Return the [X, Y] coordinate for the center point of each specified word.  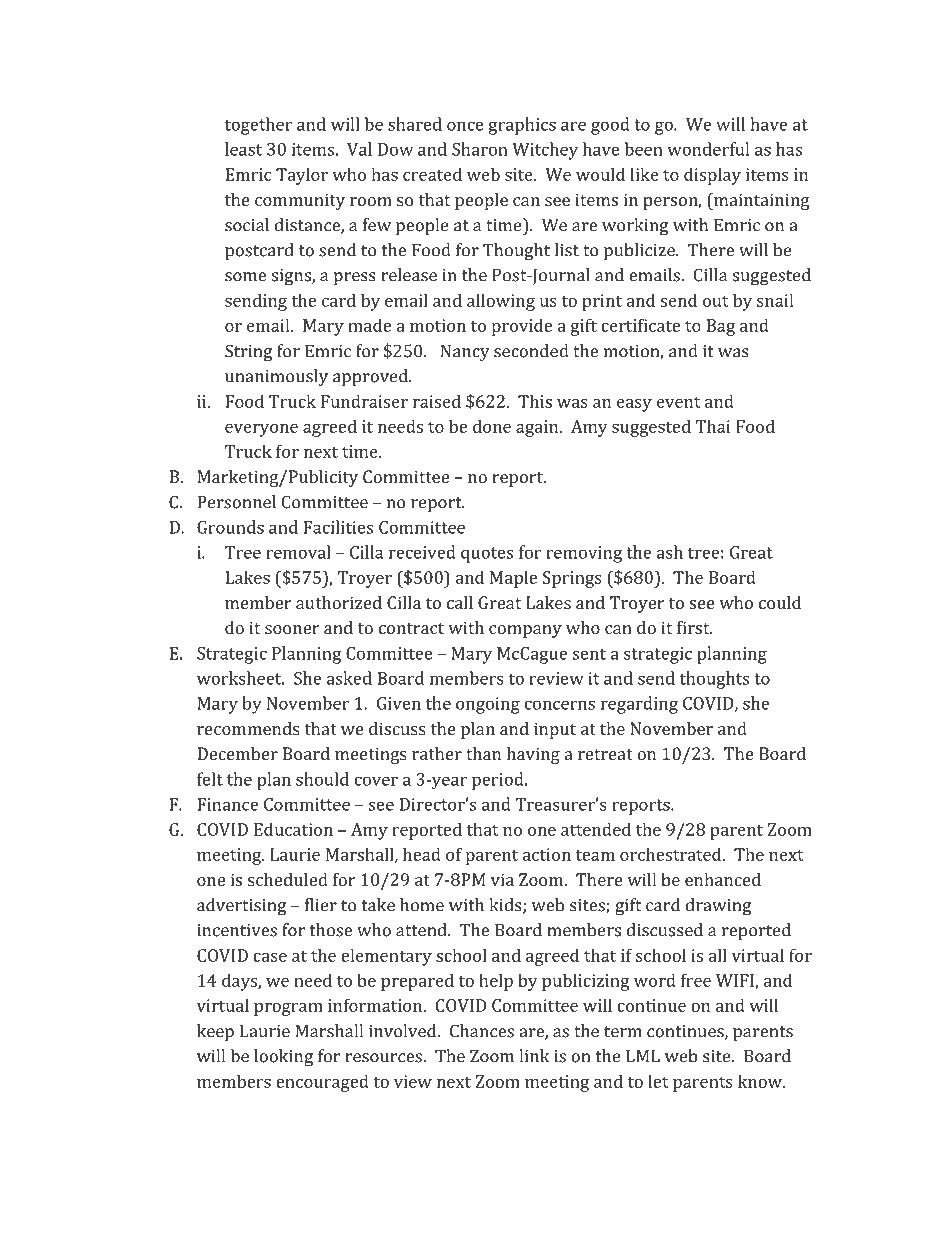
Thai [713, 426]
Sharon [480, 149]
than [483, 753]
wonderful [708, 149]
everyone [261, 430]
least [243, 149]
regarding [639, 705]
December [237, 753]
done [492, 426]
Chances [482, 1031]
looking [283, 1058]
